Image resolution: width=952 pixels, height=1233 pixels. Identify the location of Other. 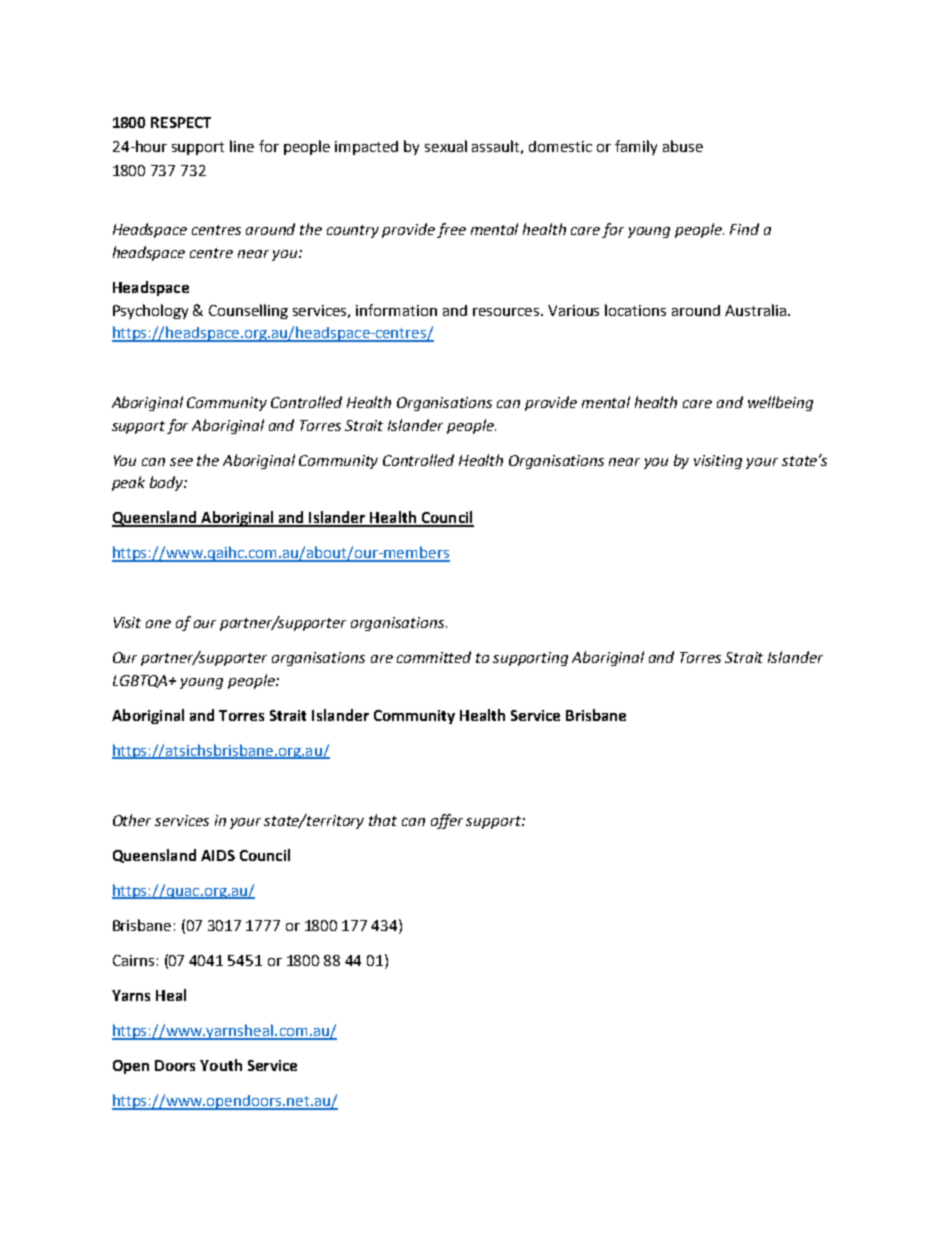
(132, 820).
